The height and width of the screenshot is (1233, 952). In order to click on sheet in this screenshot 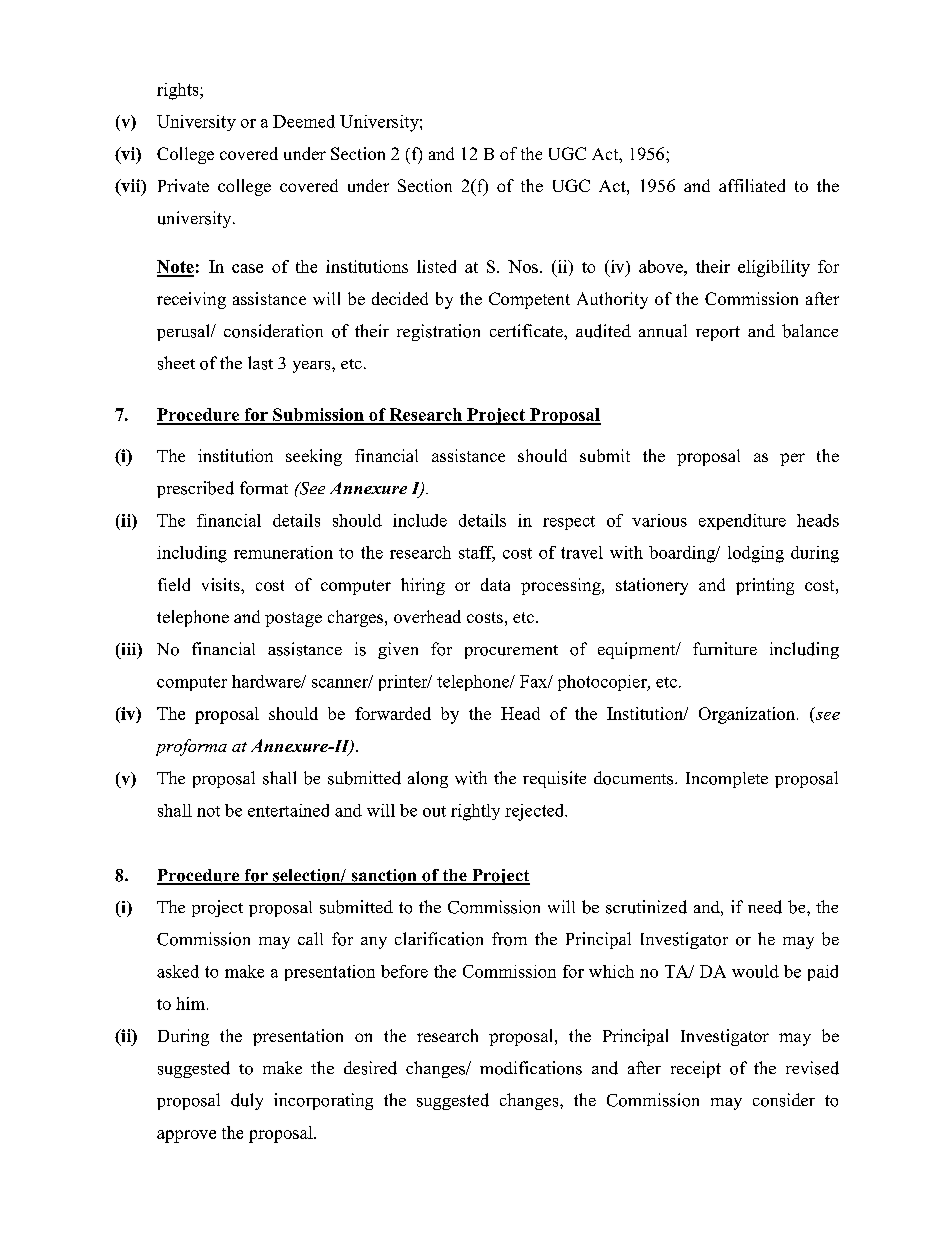, I will do `click(176, 363)`.
